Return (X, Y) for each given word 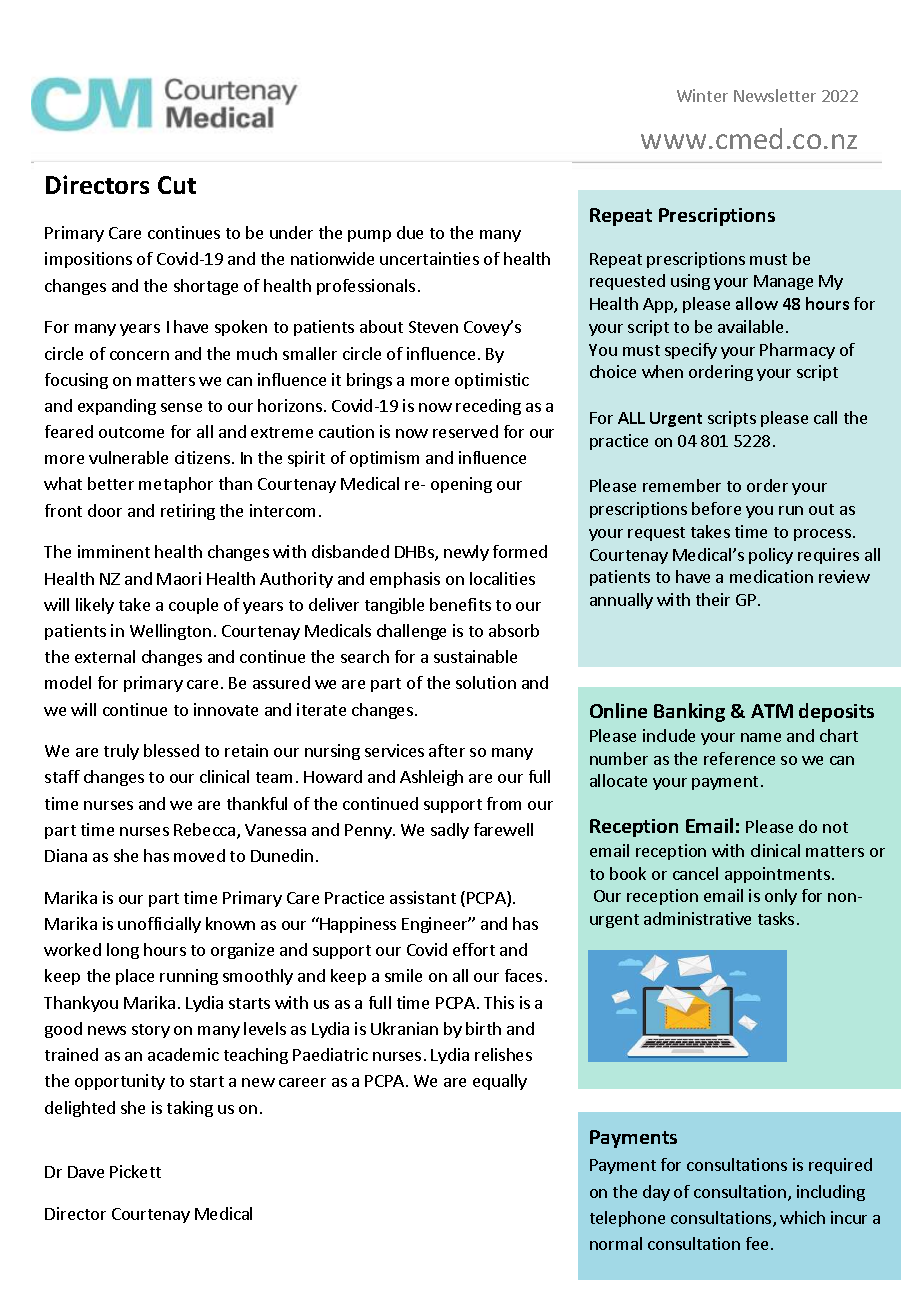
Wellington (170, 632)
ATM (772, 711)
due (410, 232)
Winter (702, 95)
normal (616, 1243)
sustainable (475, 656)
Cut (177, 185)
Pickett (135, 1171)
